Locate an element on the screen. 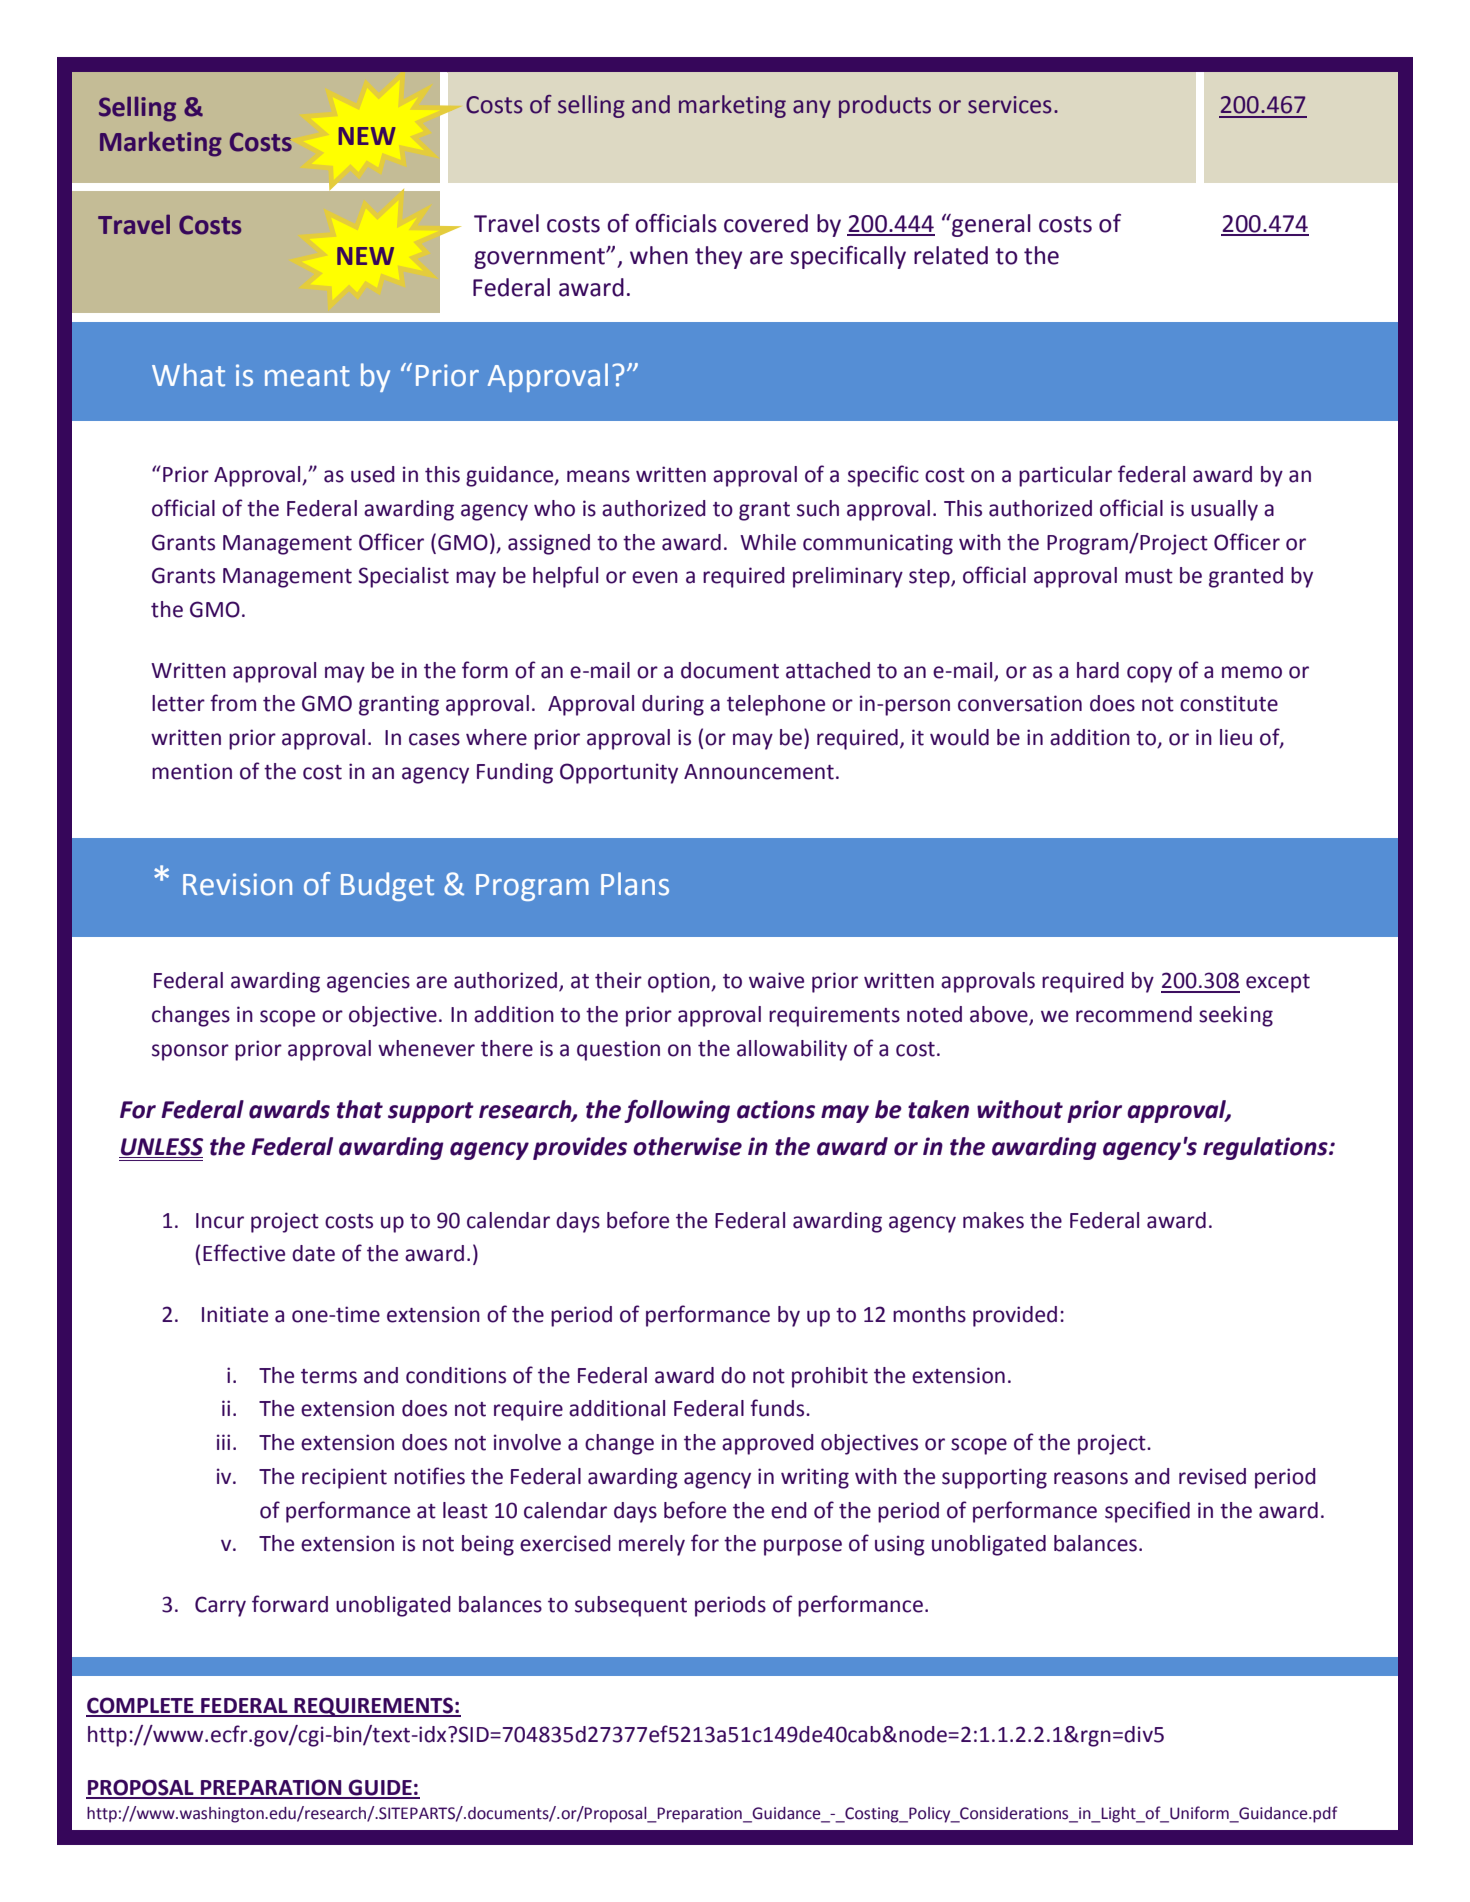  Revision is located at coordinates (237, 884).
